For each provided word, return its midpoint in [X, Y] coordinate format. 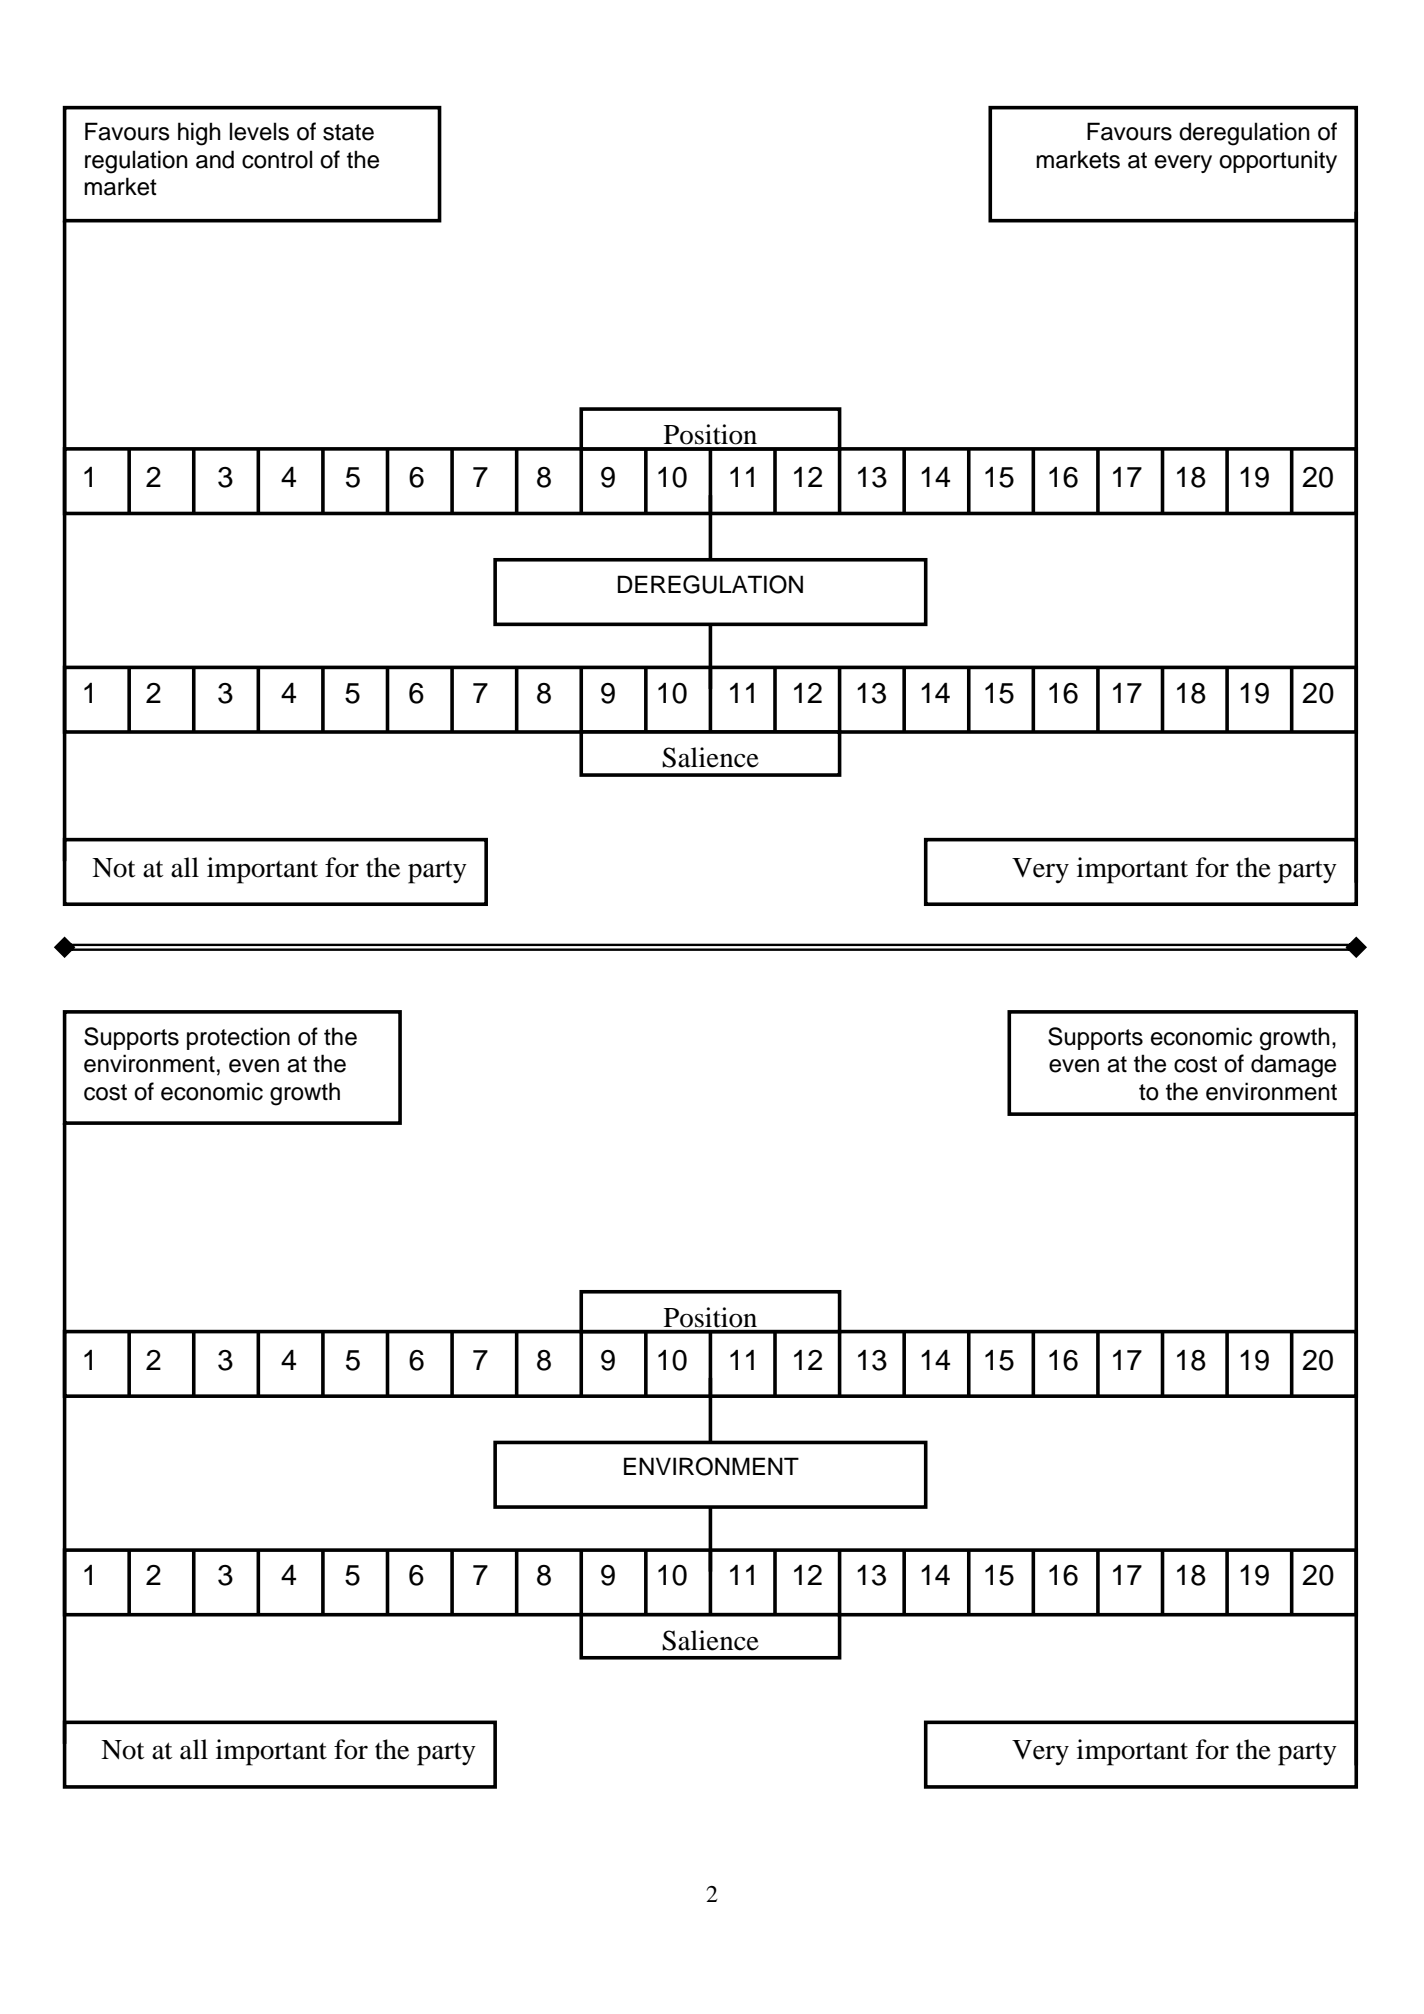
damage [1293, 1066]
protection [238, 1038]
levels [259, 131]
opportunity [1278, 161]
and [215, 159]
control [277, 159]
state [348, 132]
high [199, 134]
